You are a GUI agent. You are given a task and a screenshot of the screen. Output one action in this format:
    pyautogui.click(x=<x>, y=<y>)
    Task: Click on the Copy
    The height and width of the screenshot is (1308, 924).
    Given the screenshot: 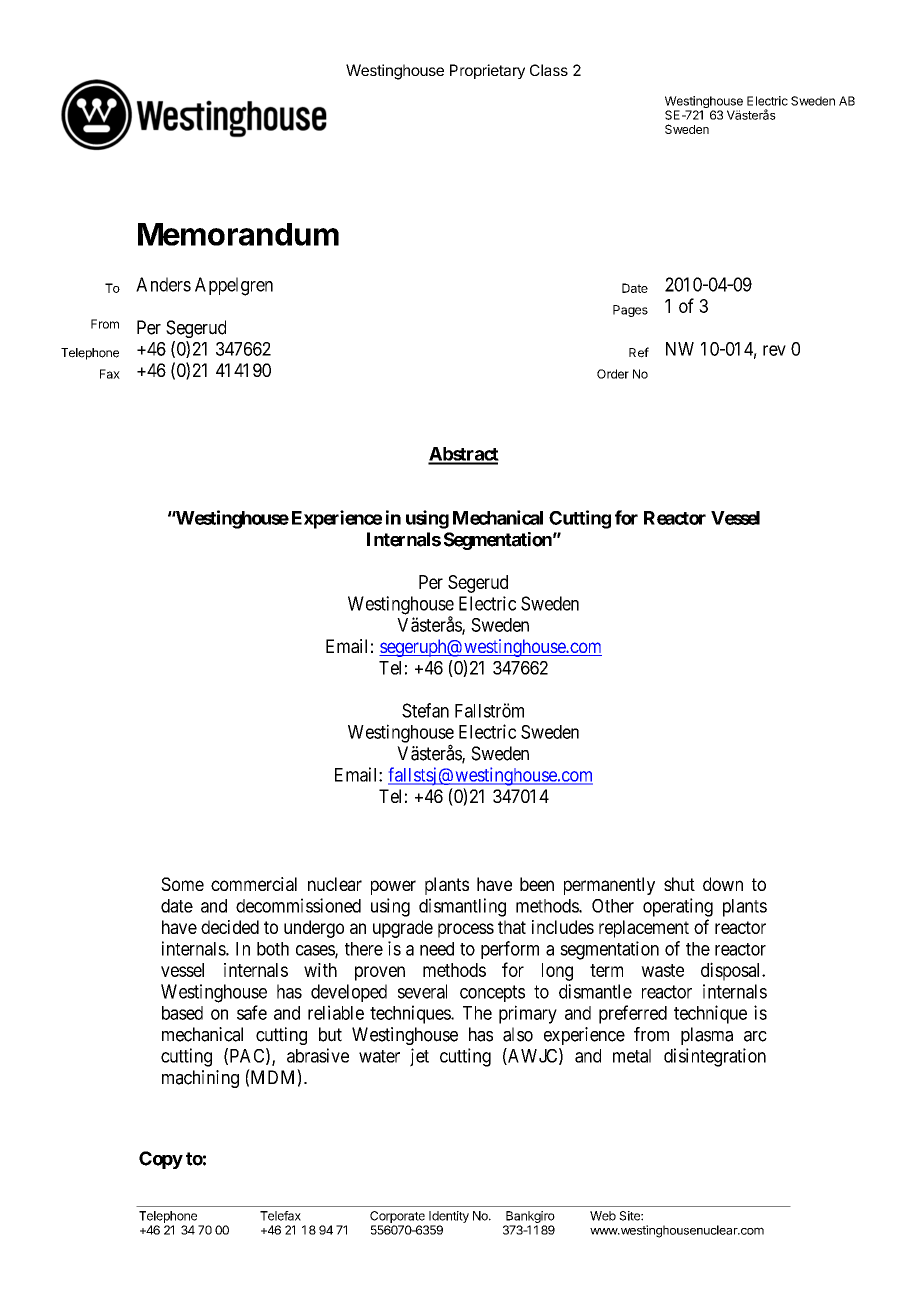 What is the action you would take?
    pyautogui.click(x=161, y=1160)
